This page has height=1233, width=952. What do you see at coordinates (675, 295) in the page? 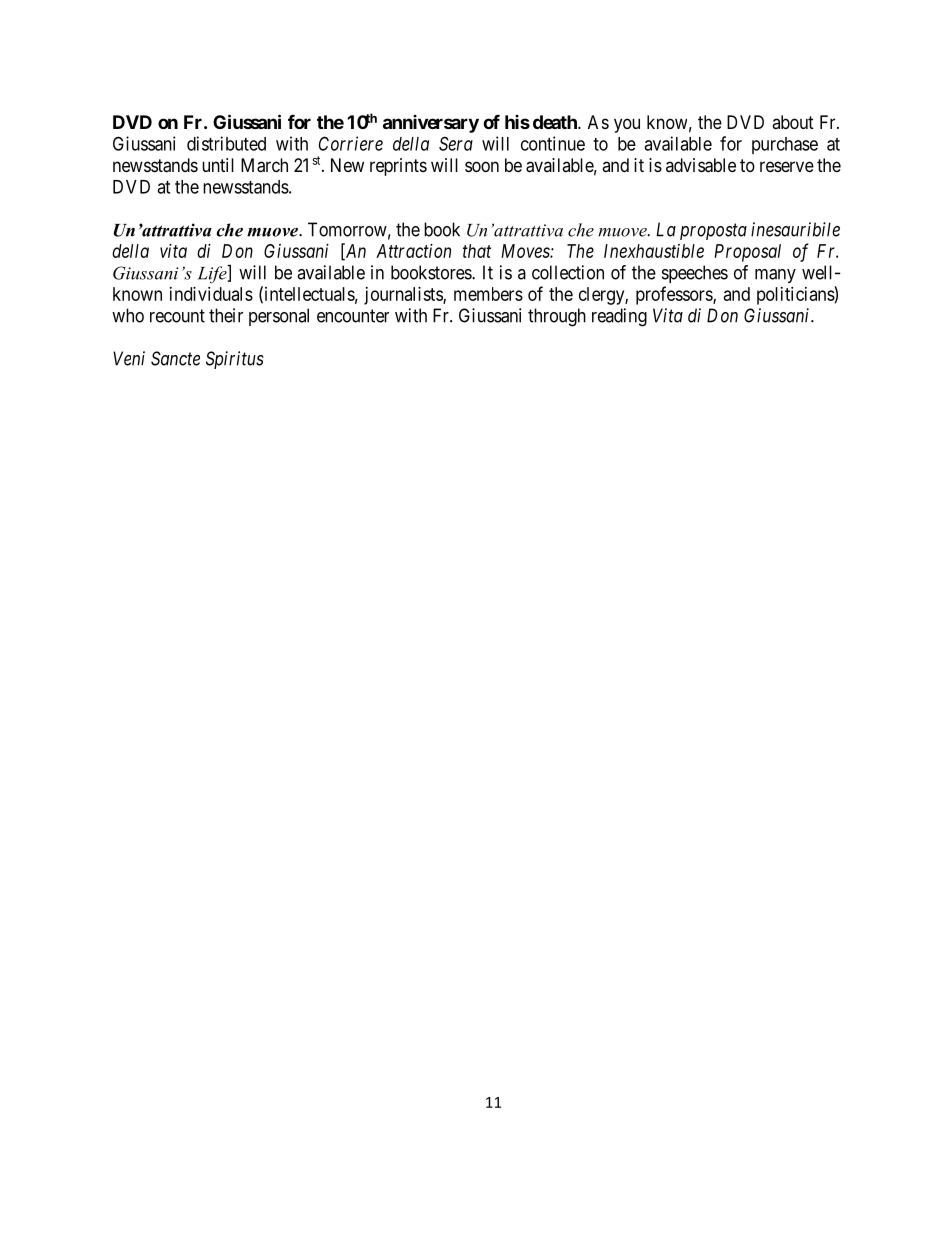
I see `professors` at bounding box center [675, 295].
